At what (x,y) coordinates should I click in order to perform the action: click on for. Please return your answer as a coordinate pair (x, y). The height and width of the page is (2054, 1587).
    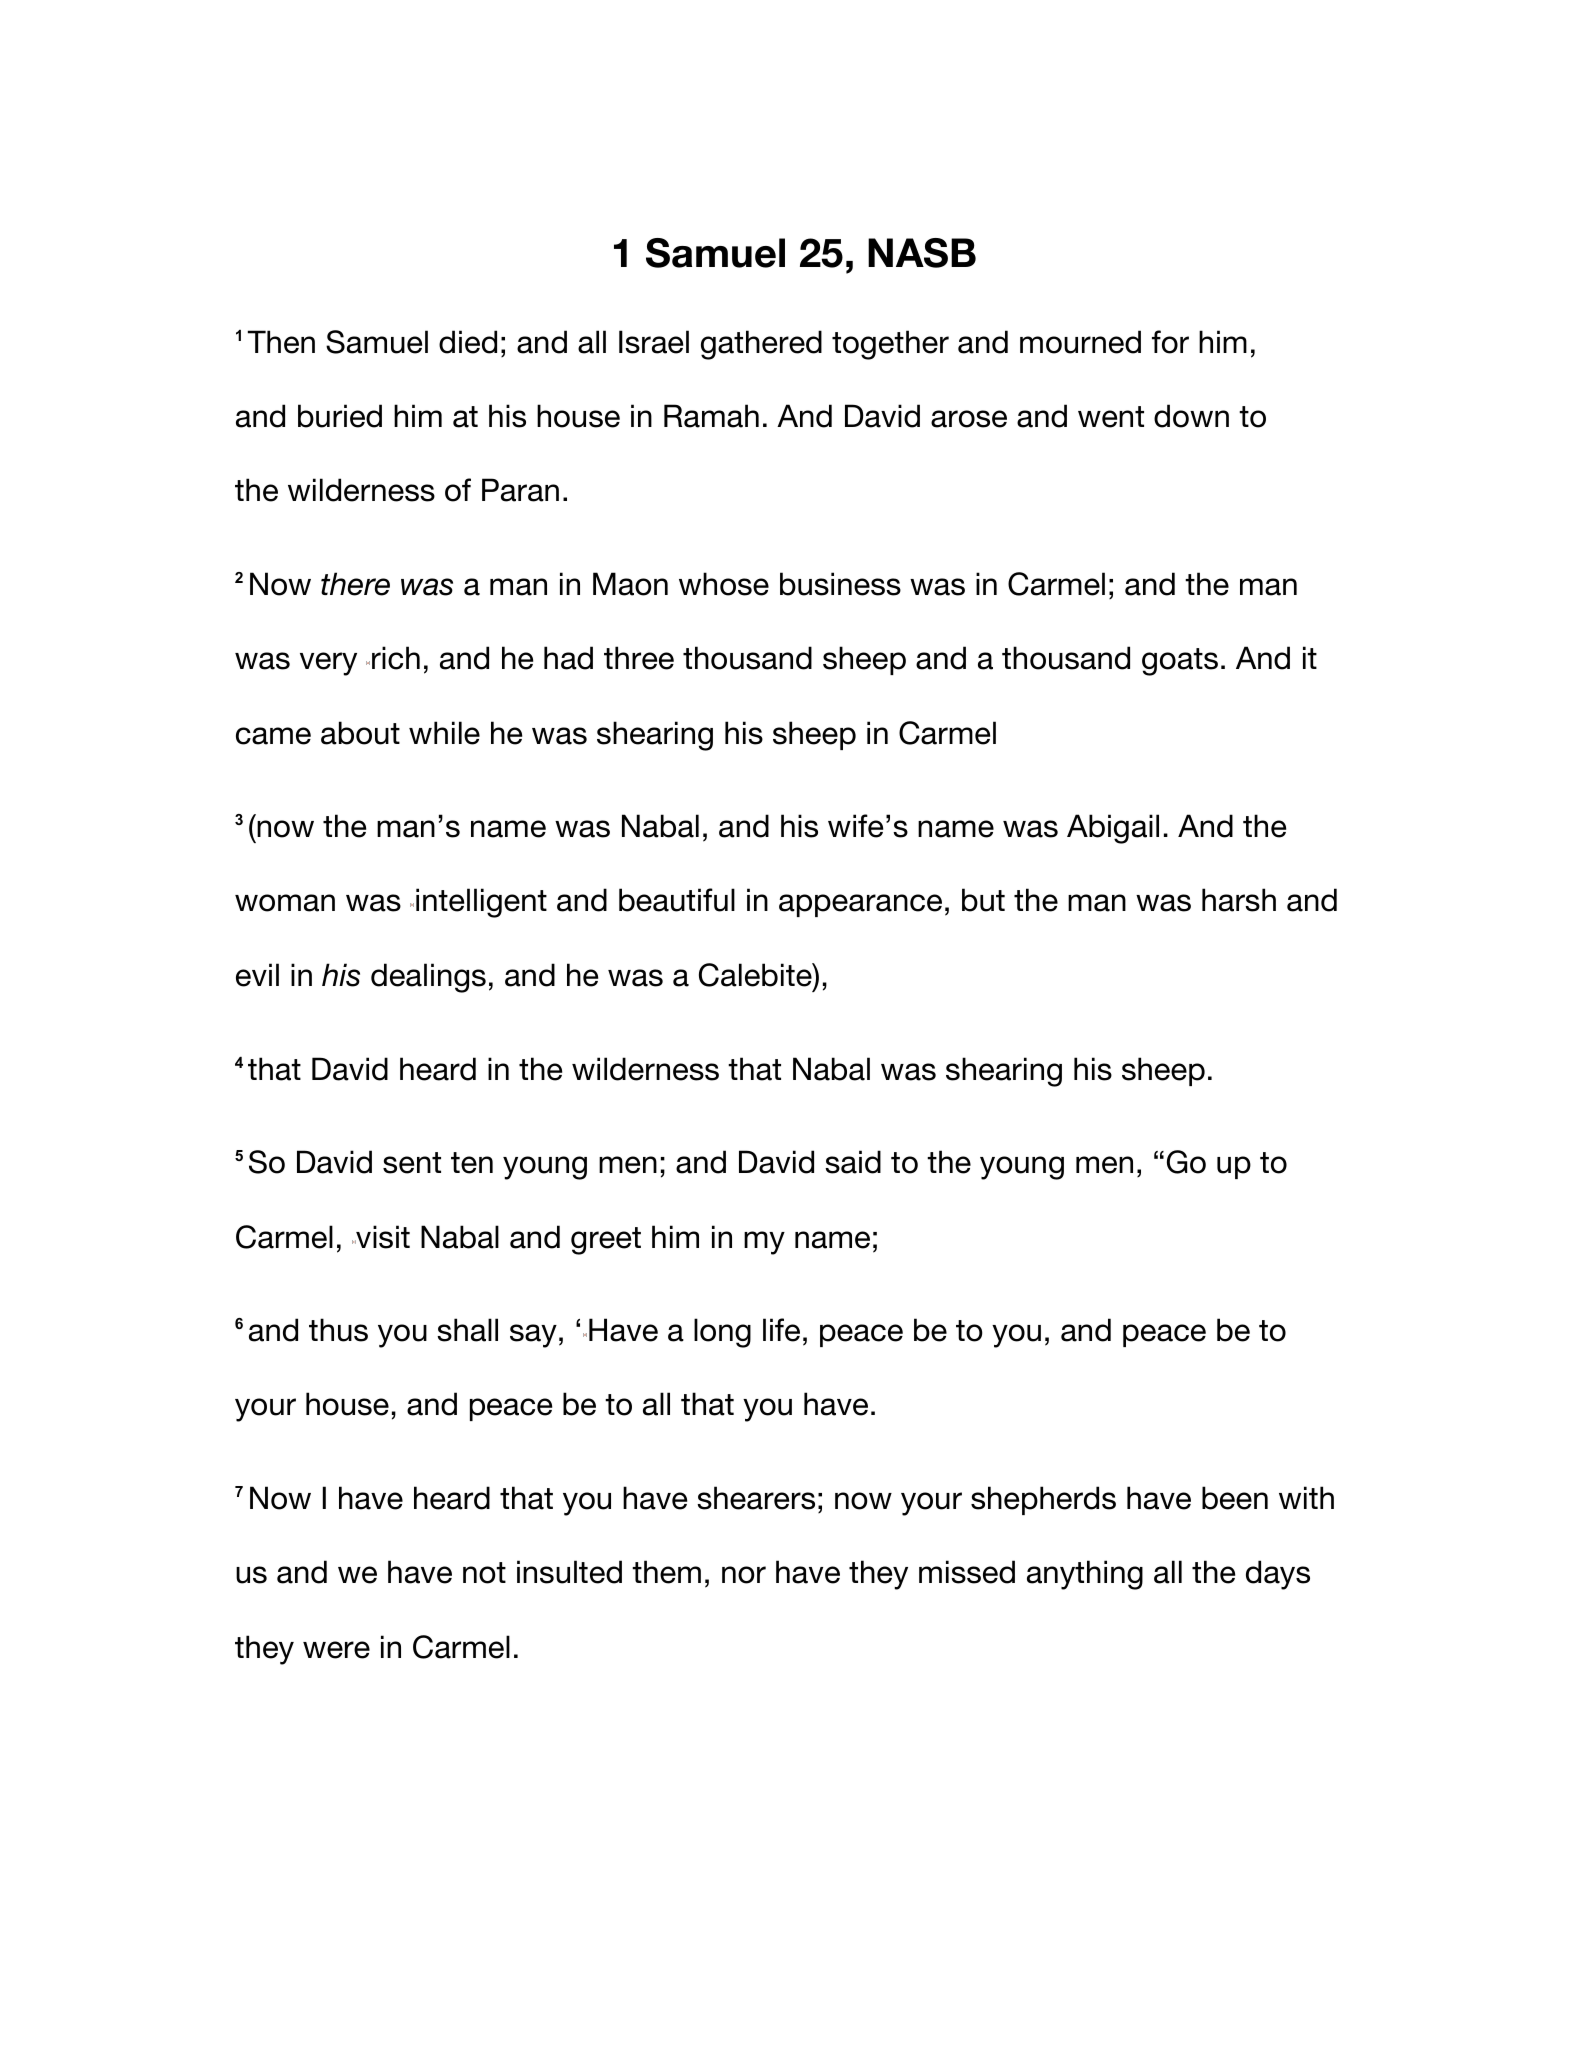
    Looking at the image, I should click on (1170, 342).
